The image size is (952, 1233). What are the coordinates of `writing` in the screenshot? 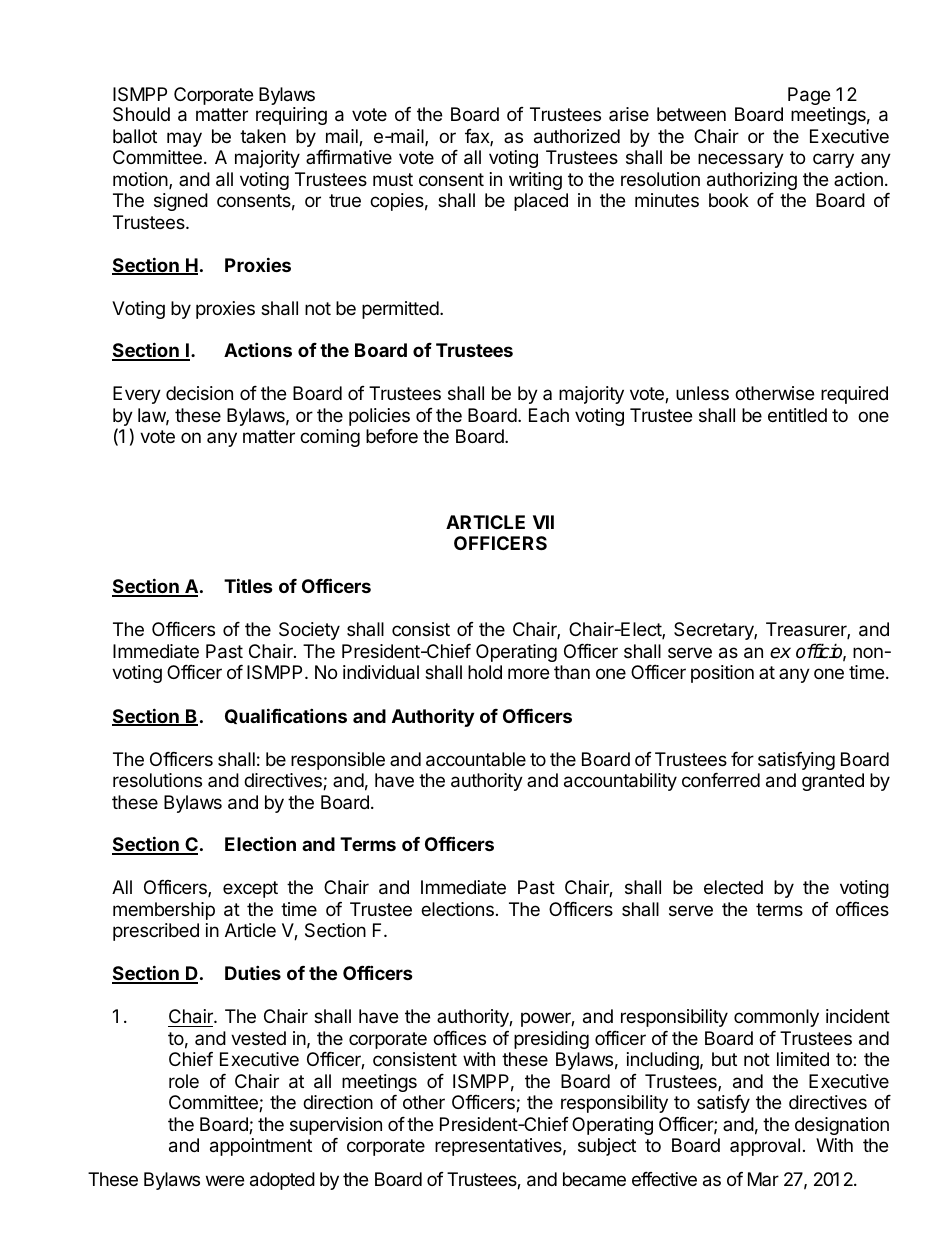 It's located at (535, 181).
